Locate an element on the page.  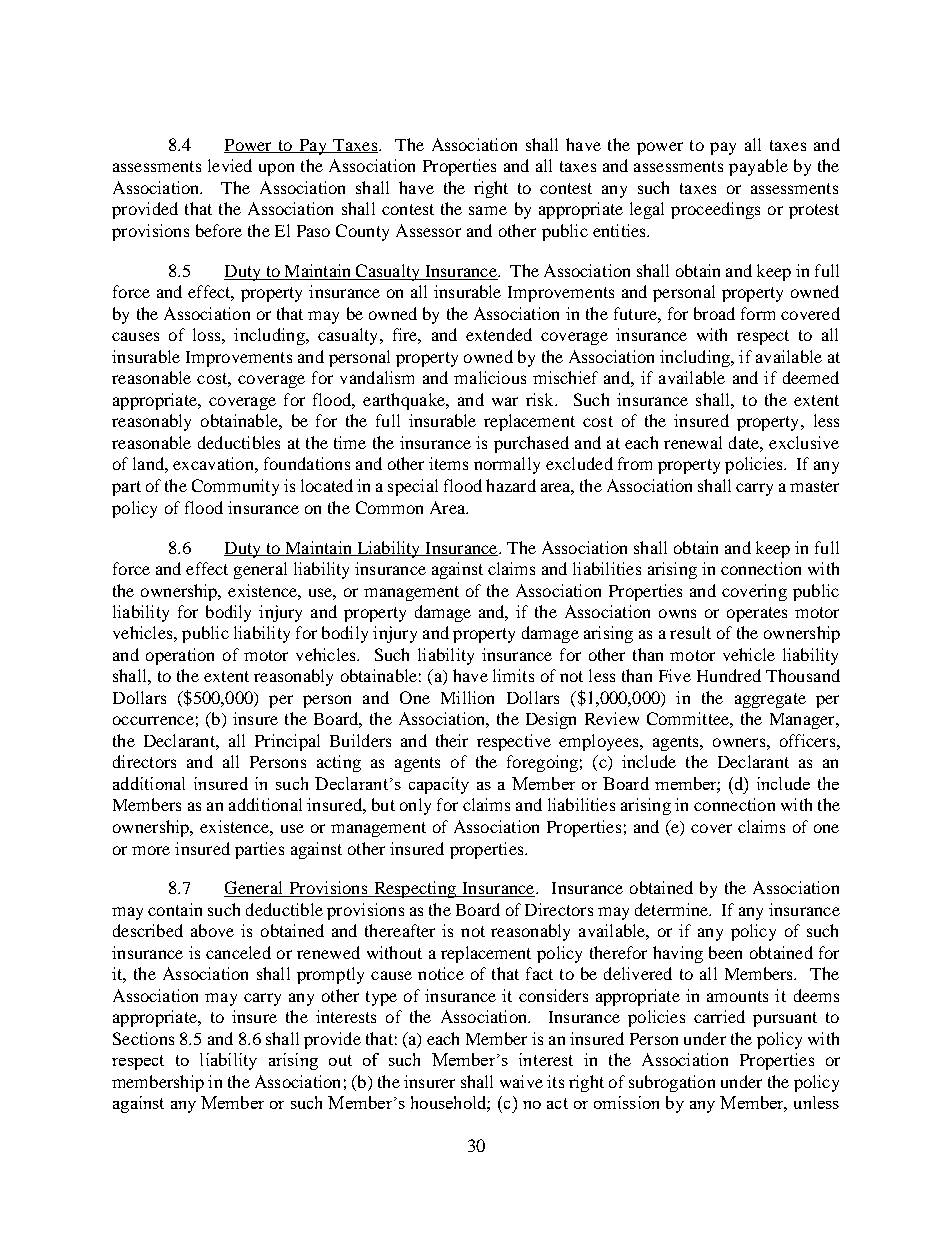
Community is located at coordinates (235, 487).
